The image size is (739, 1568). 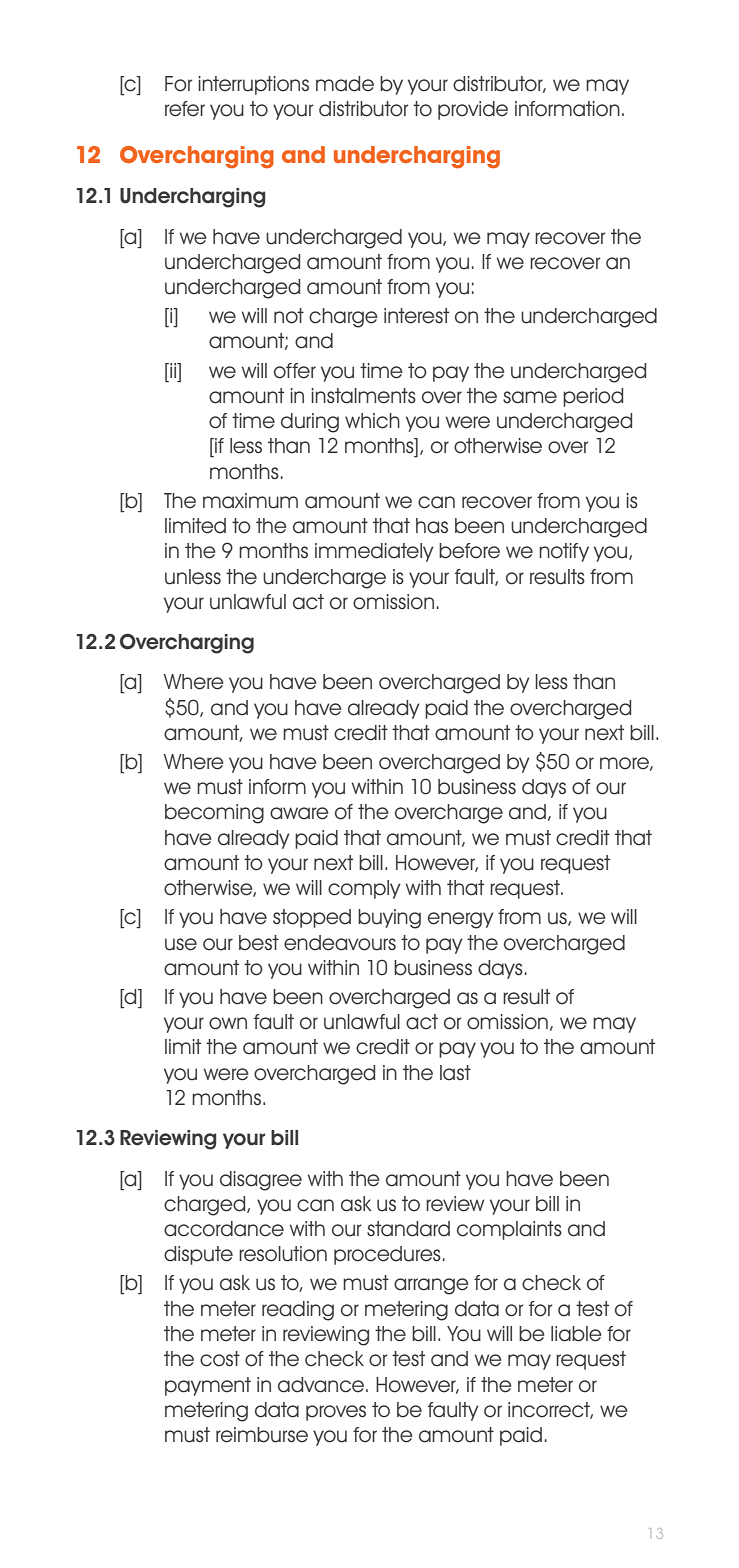 I want to click on immediately, so click(x=374, y=552).
